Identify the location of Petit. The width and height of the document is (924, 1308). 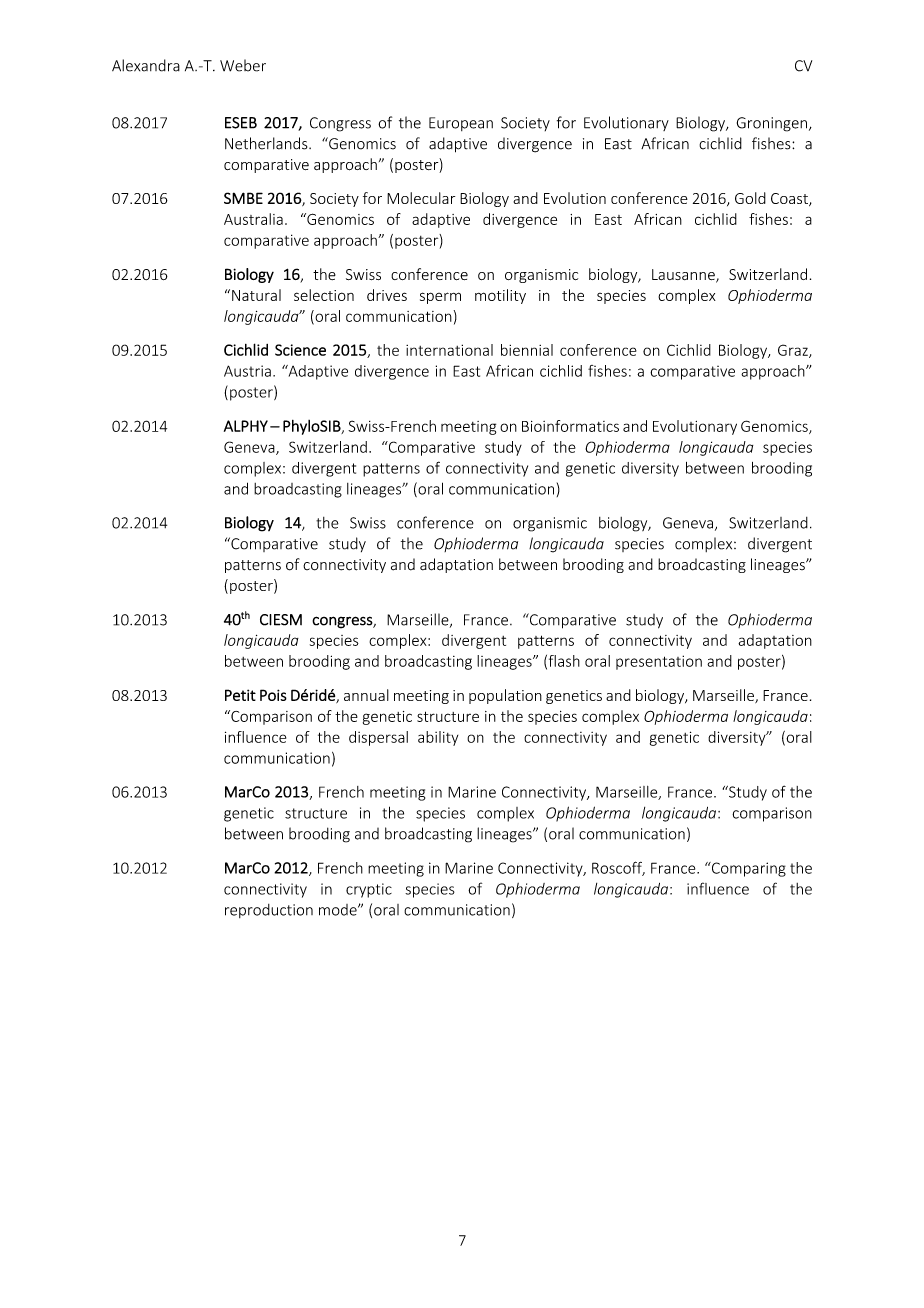
(240, 695).
